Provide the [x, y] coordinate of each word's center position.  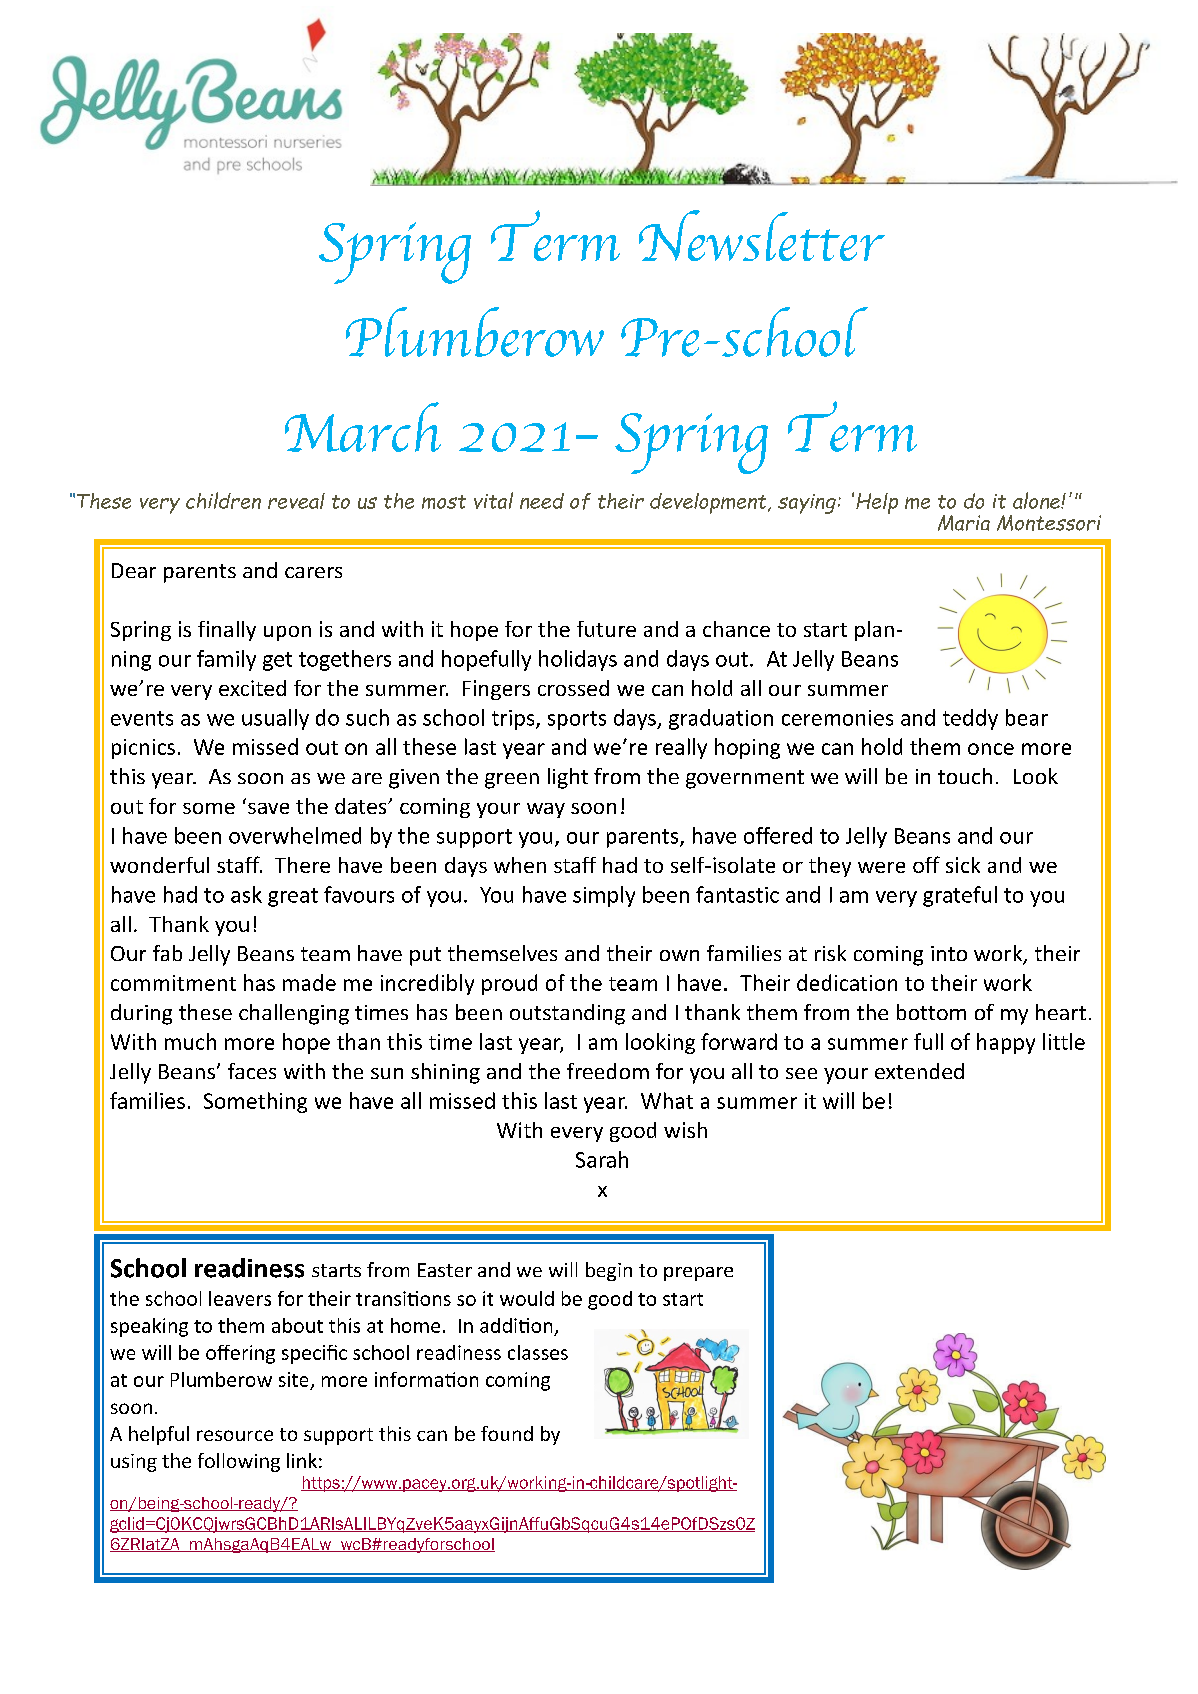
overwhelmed [295, 835]
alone [1037, 500]
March [363, 427]
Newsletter [762, 235]
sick [963, 865]
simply [604, 896]
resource [235, 1435]
